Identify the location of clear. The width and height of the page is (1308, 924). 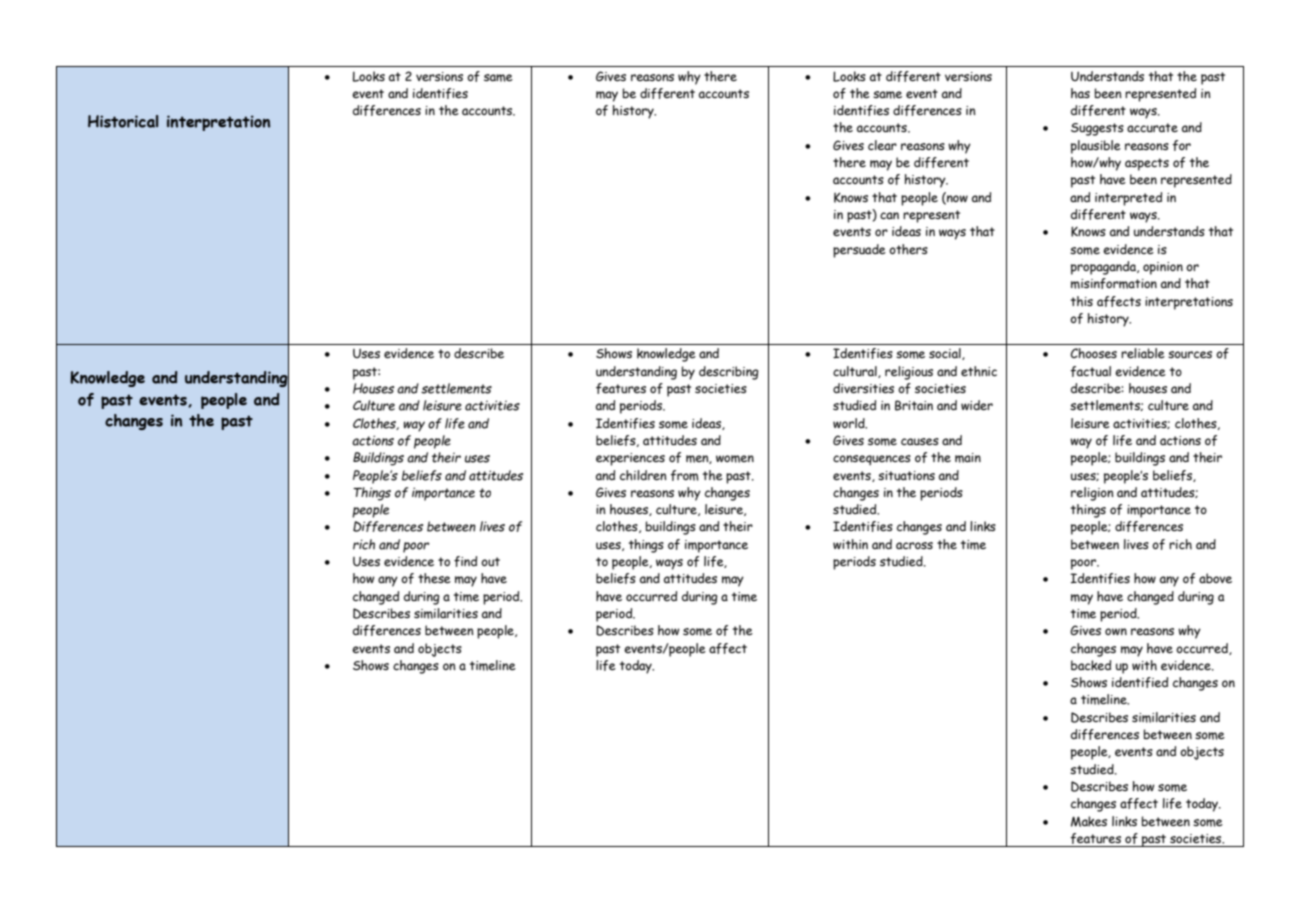
(882, 145).
